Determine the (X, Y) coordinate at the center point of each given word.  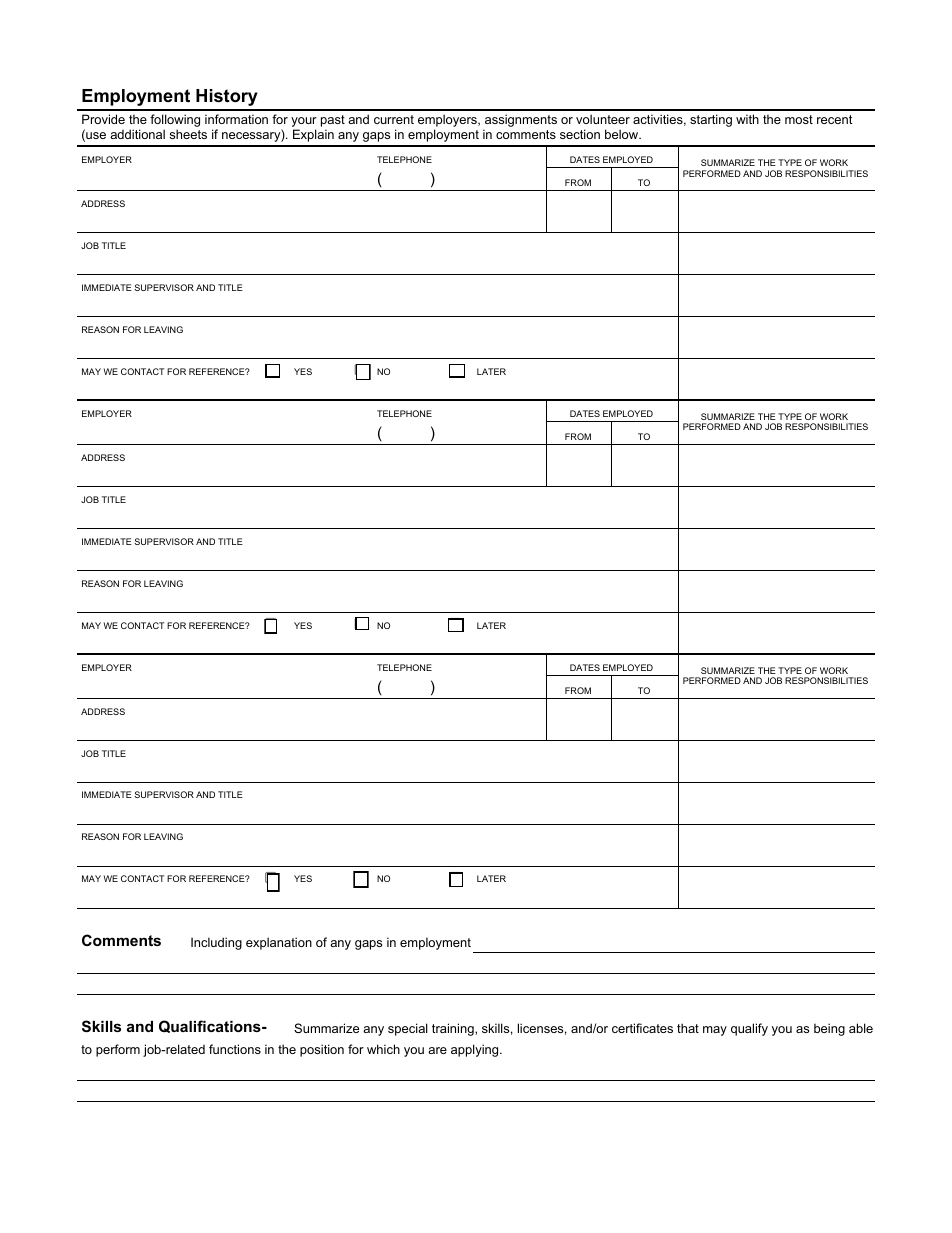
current (394, 119)
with (747, 119)
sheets (188, 134)
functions (235, 1049)
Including (216, 943)
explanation (279, 943)
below (623, 134)
